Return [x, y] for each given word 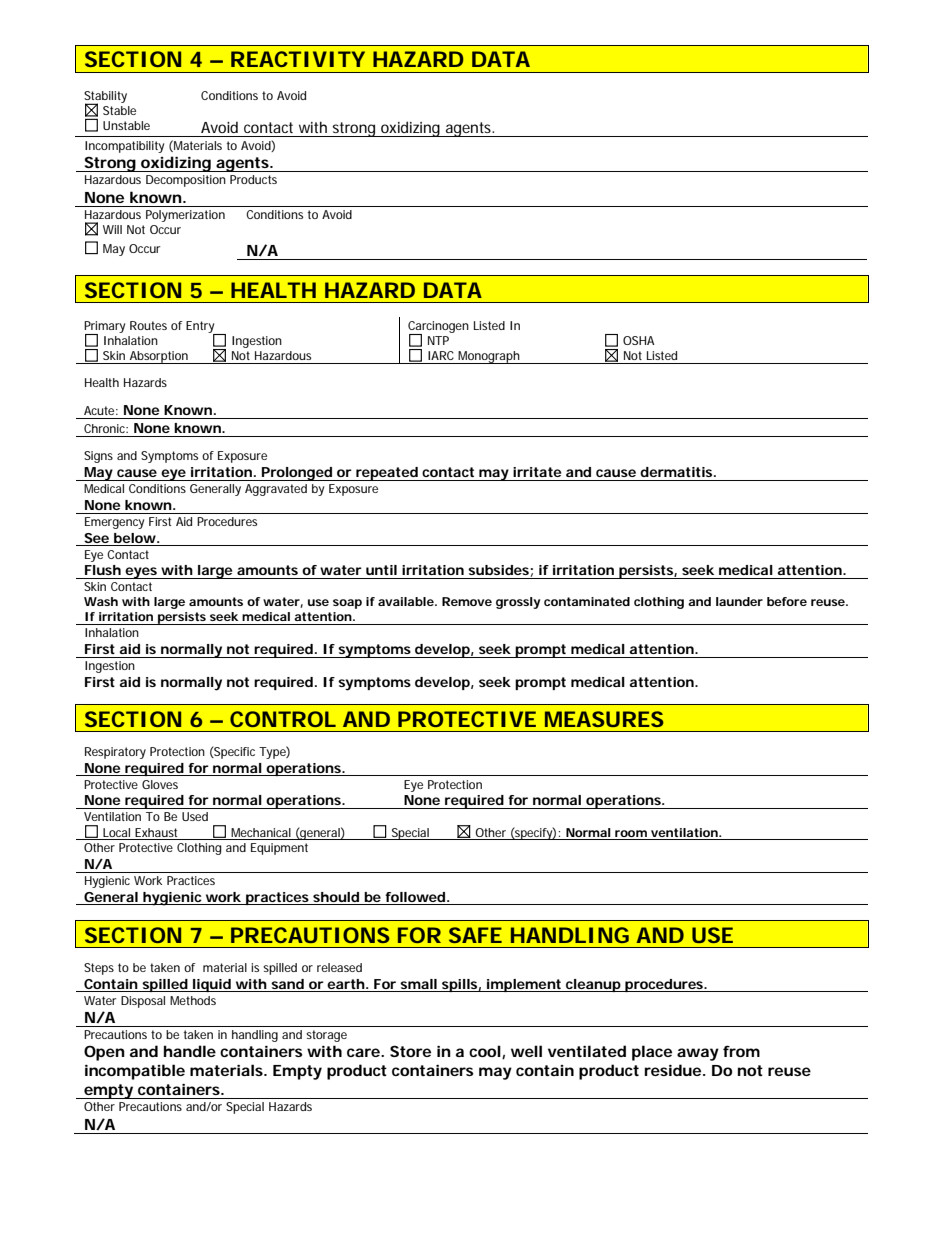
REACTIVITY [298, 59]
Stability [105, 98]
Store [410, 1051]
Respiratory [115, 753]
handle [190, 1051]
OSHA [639, 340]
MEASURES [604, 719]
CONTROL [283, 719]
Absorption [158, 357]
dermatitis [677, 472]
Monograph [489, 357]
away [698, 1054]
